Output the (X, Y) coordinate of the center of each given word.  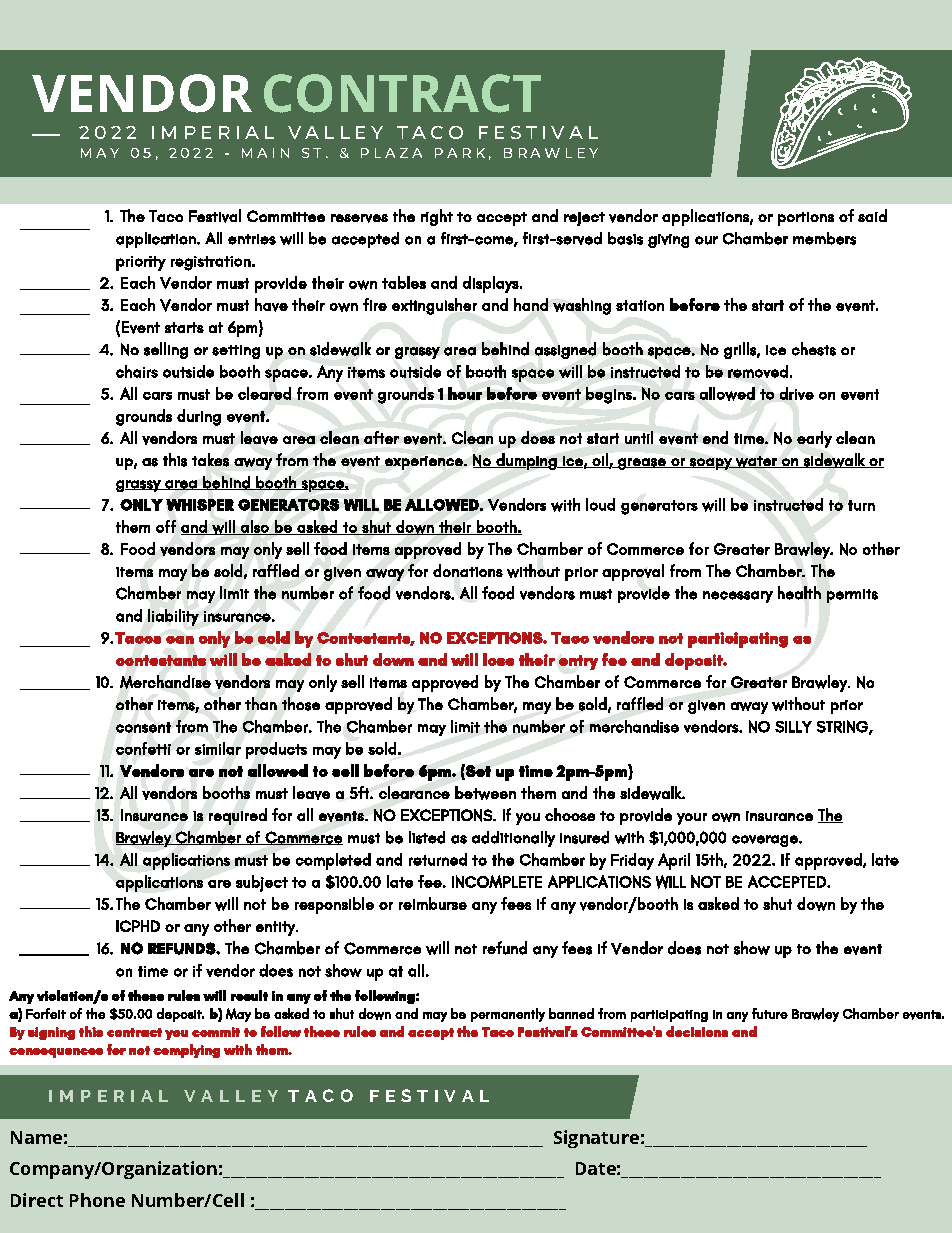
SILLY (793, 727)
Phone (97, 1200)
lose (498, 659)
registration (211, 263)
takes (210, 460)
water (756, 462)
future (770, 1013)
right (437, 217)
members (824, 238)
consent (143, 727)
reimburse (433, 903)
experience (425, 463)
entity (276, 928)
